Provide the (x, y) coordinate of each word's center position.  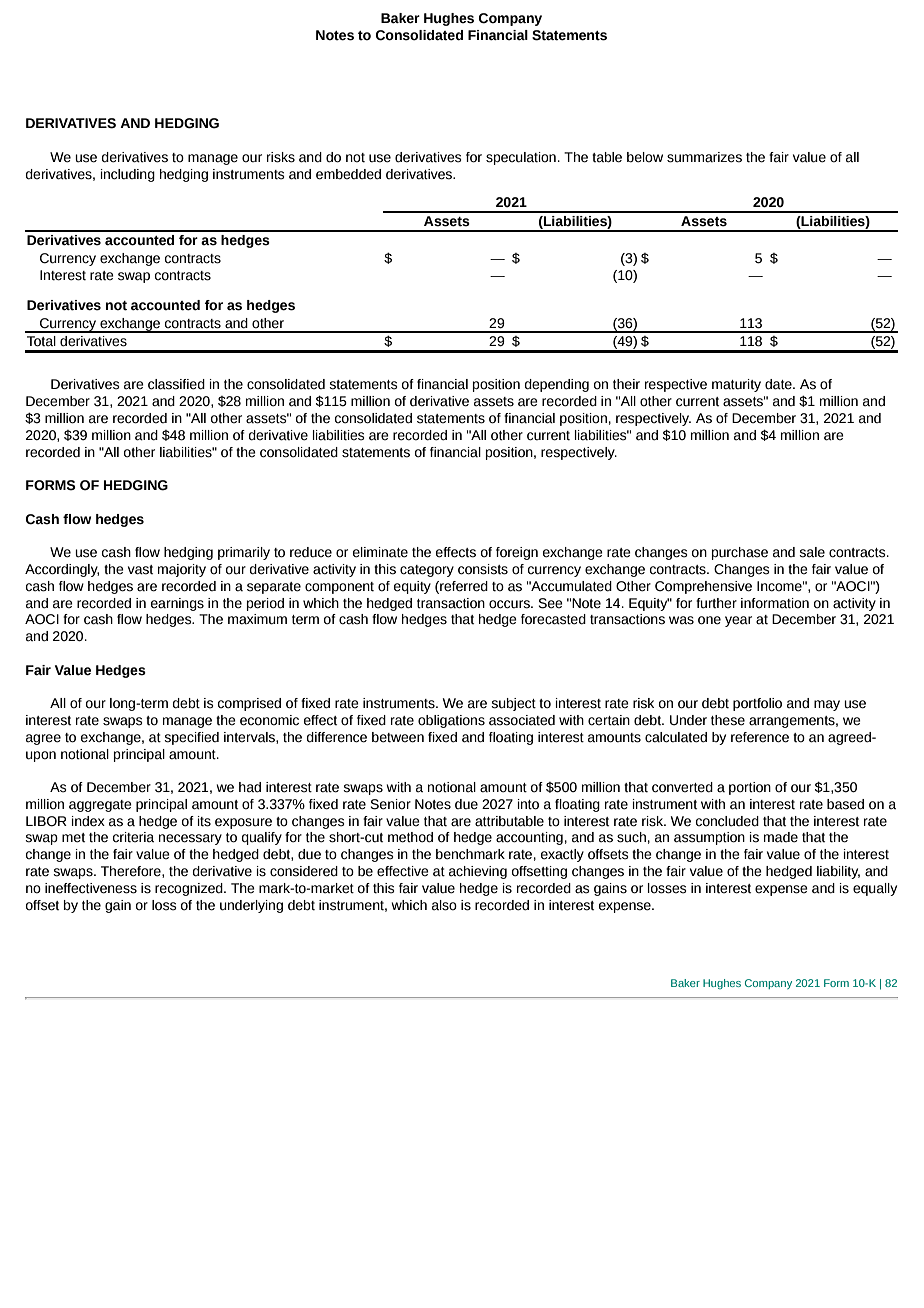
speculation (521, 158)
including (128, 175)
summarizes (704, 157)
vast (140, 570)
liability (838, 872)
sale (812, 552)
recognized (190, 889)
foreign (517, 553)
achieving (478, 872)
